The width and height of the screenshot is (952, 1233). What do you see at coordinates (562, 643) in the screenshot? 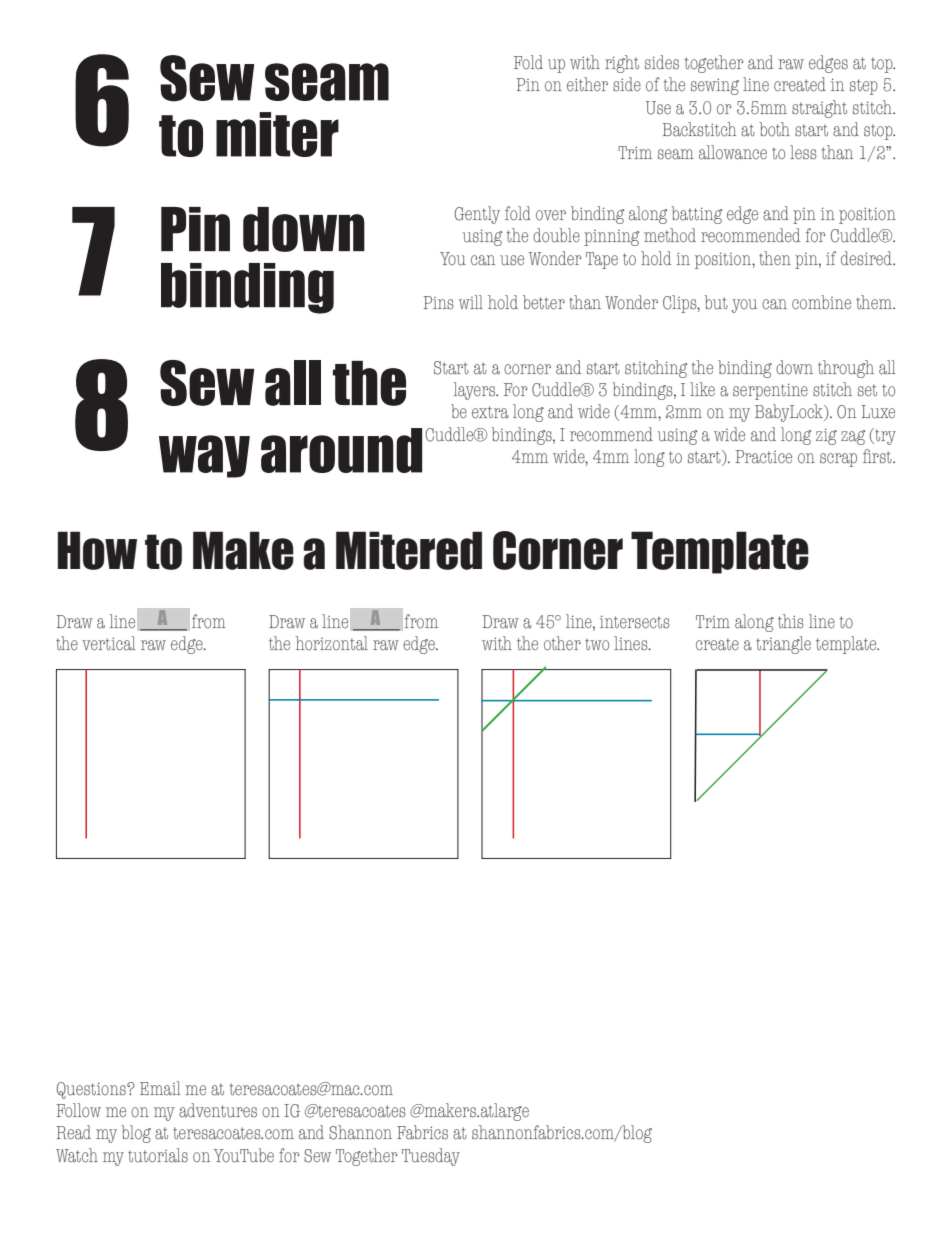
I see `other` at bounding box center [562, 643].
